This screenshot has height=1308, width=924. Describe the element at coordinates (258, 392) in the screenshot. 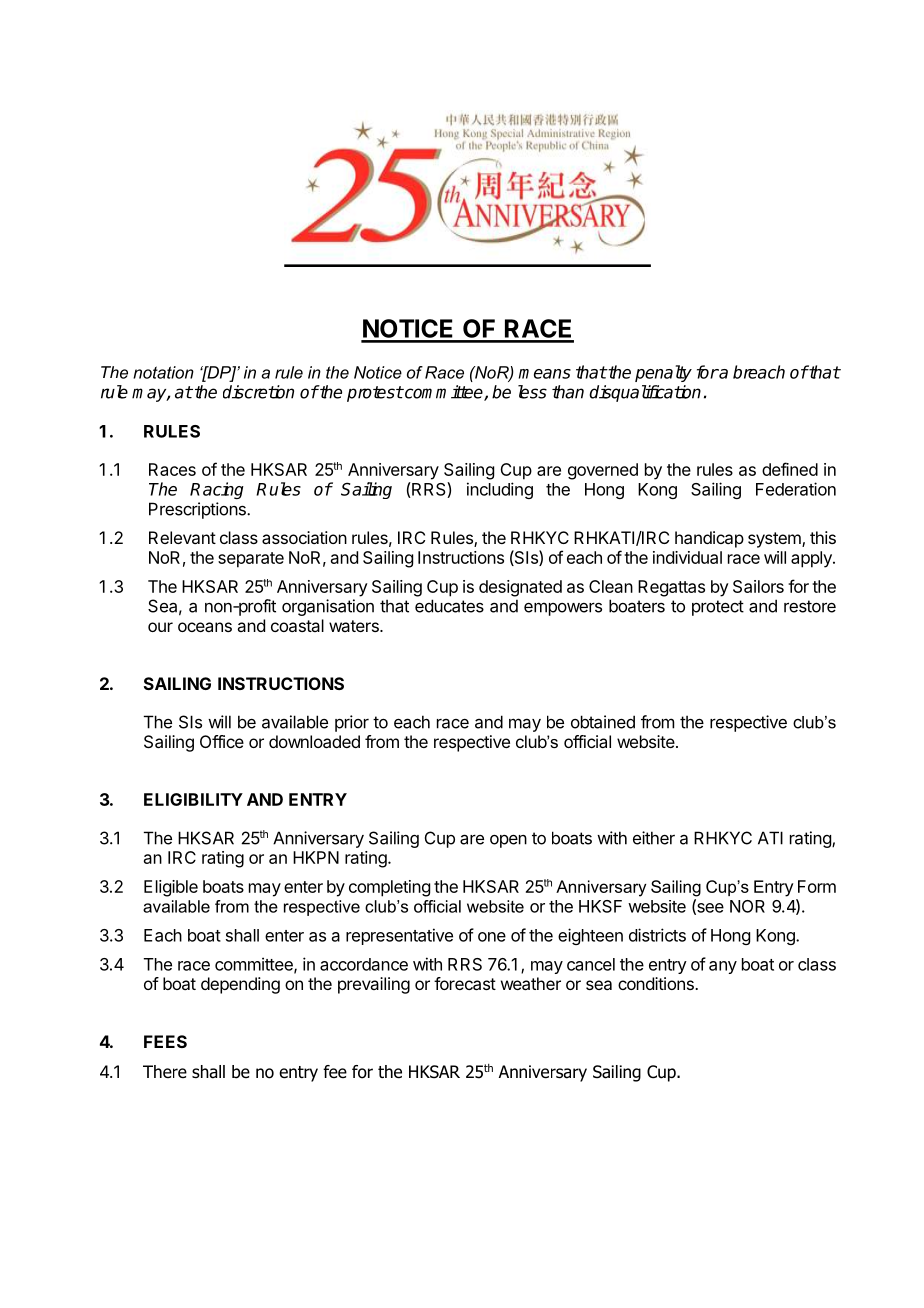

I see `discretion` at that location.
